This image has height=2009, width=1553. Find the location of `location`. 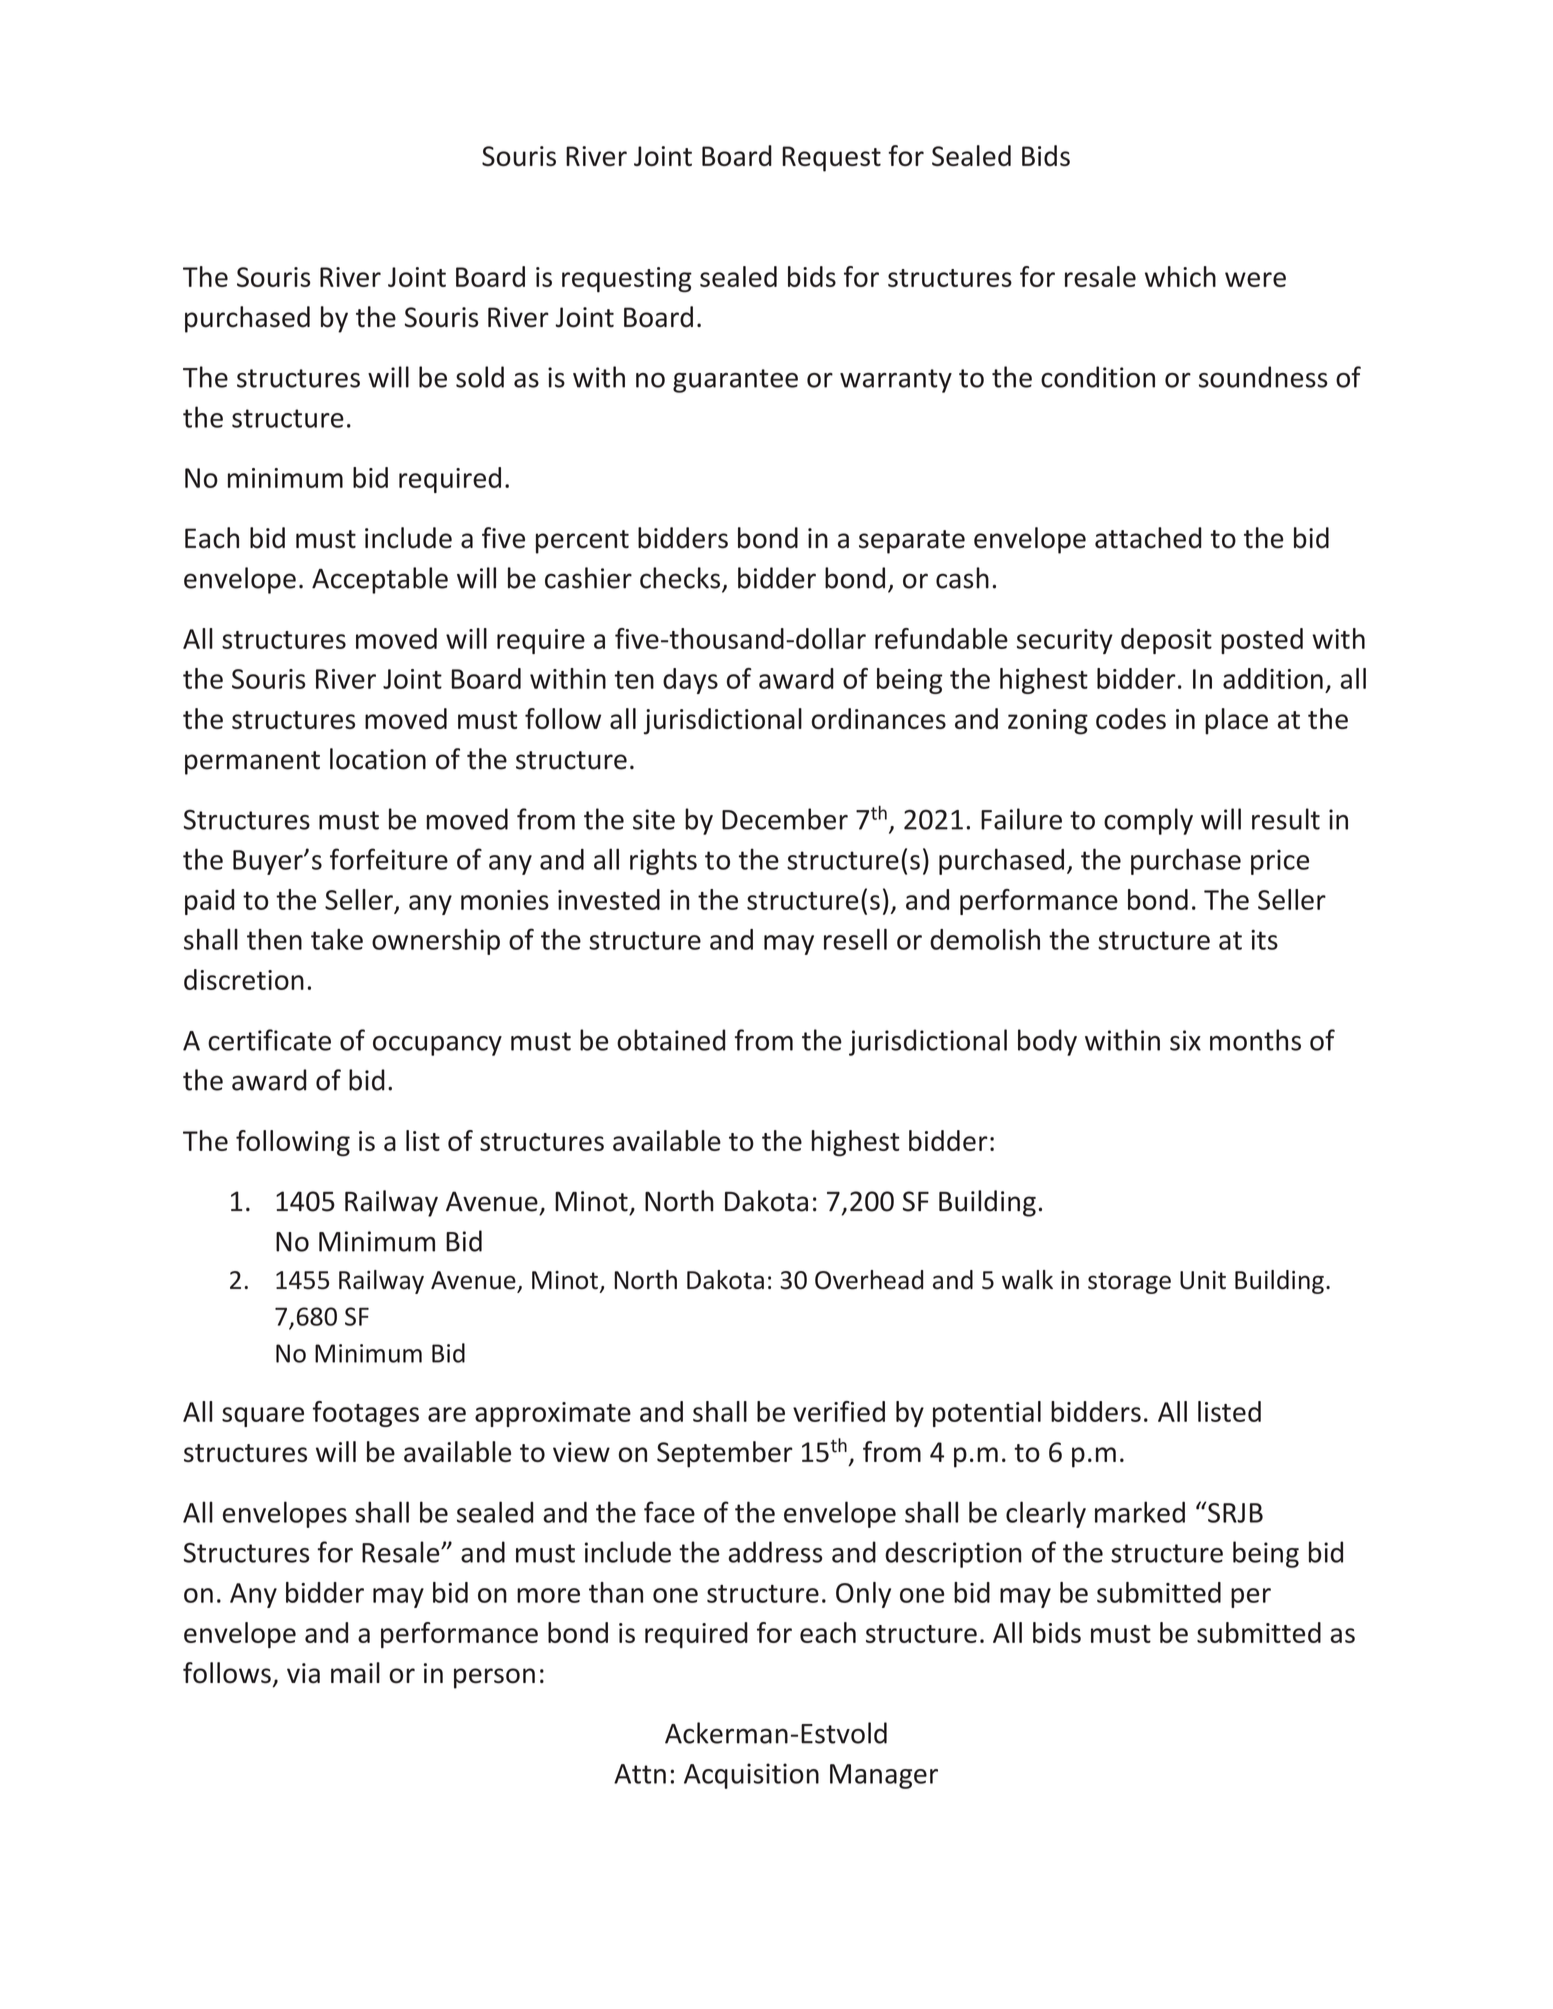

location is located at coordinates (378, 759).
